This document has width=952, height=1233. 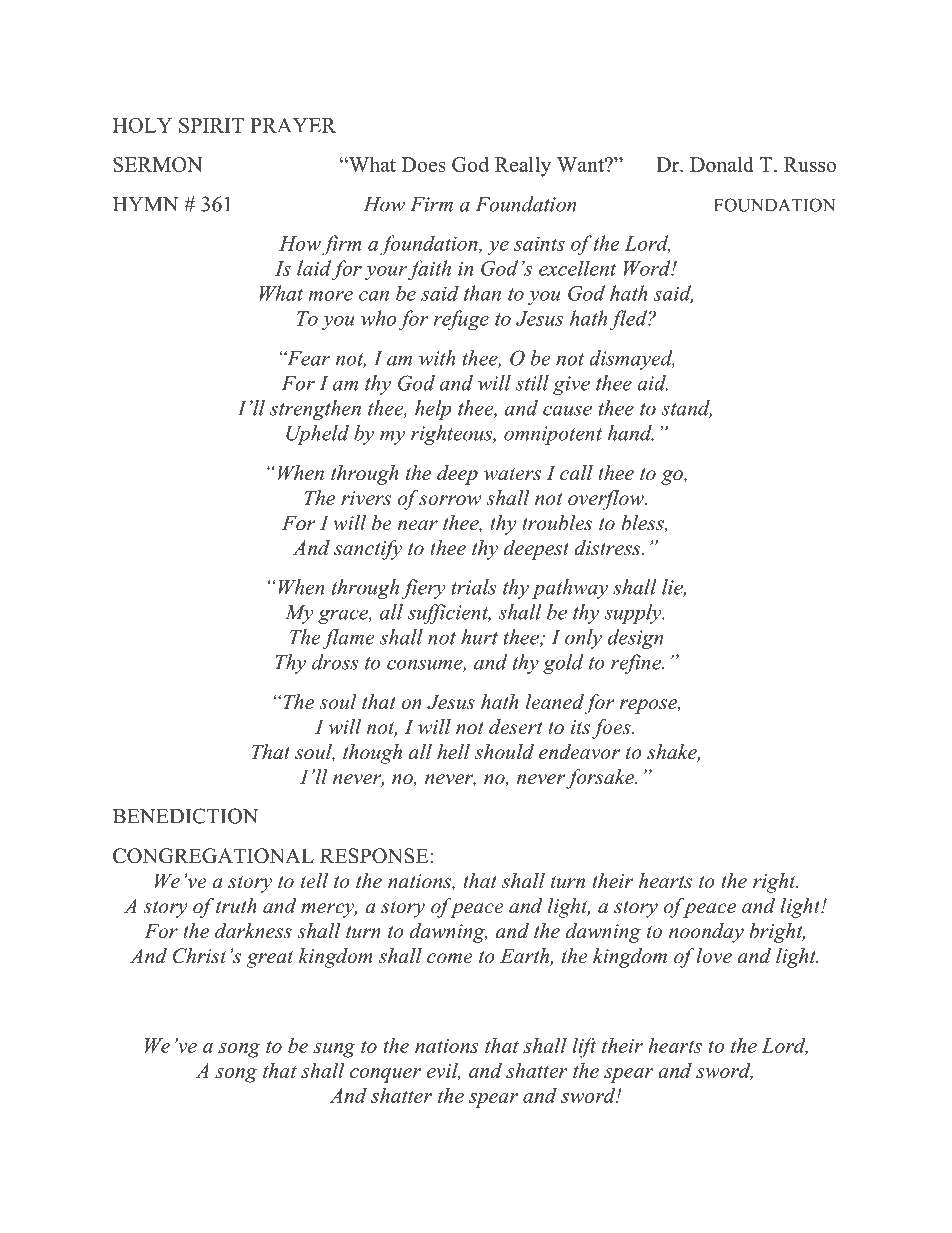 I want to click on Really, so click(x=523, y=167).
